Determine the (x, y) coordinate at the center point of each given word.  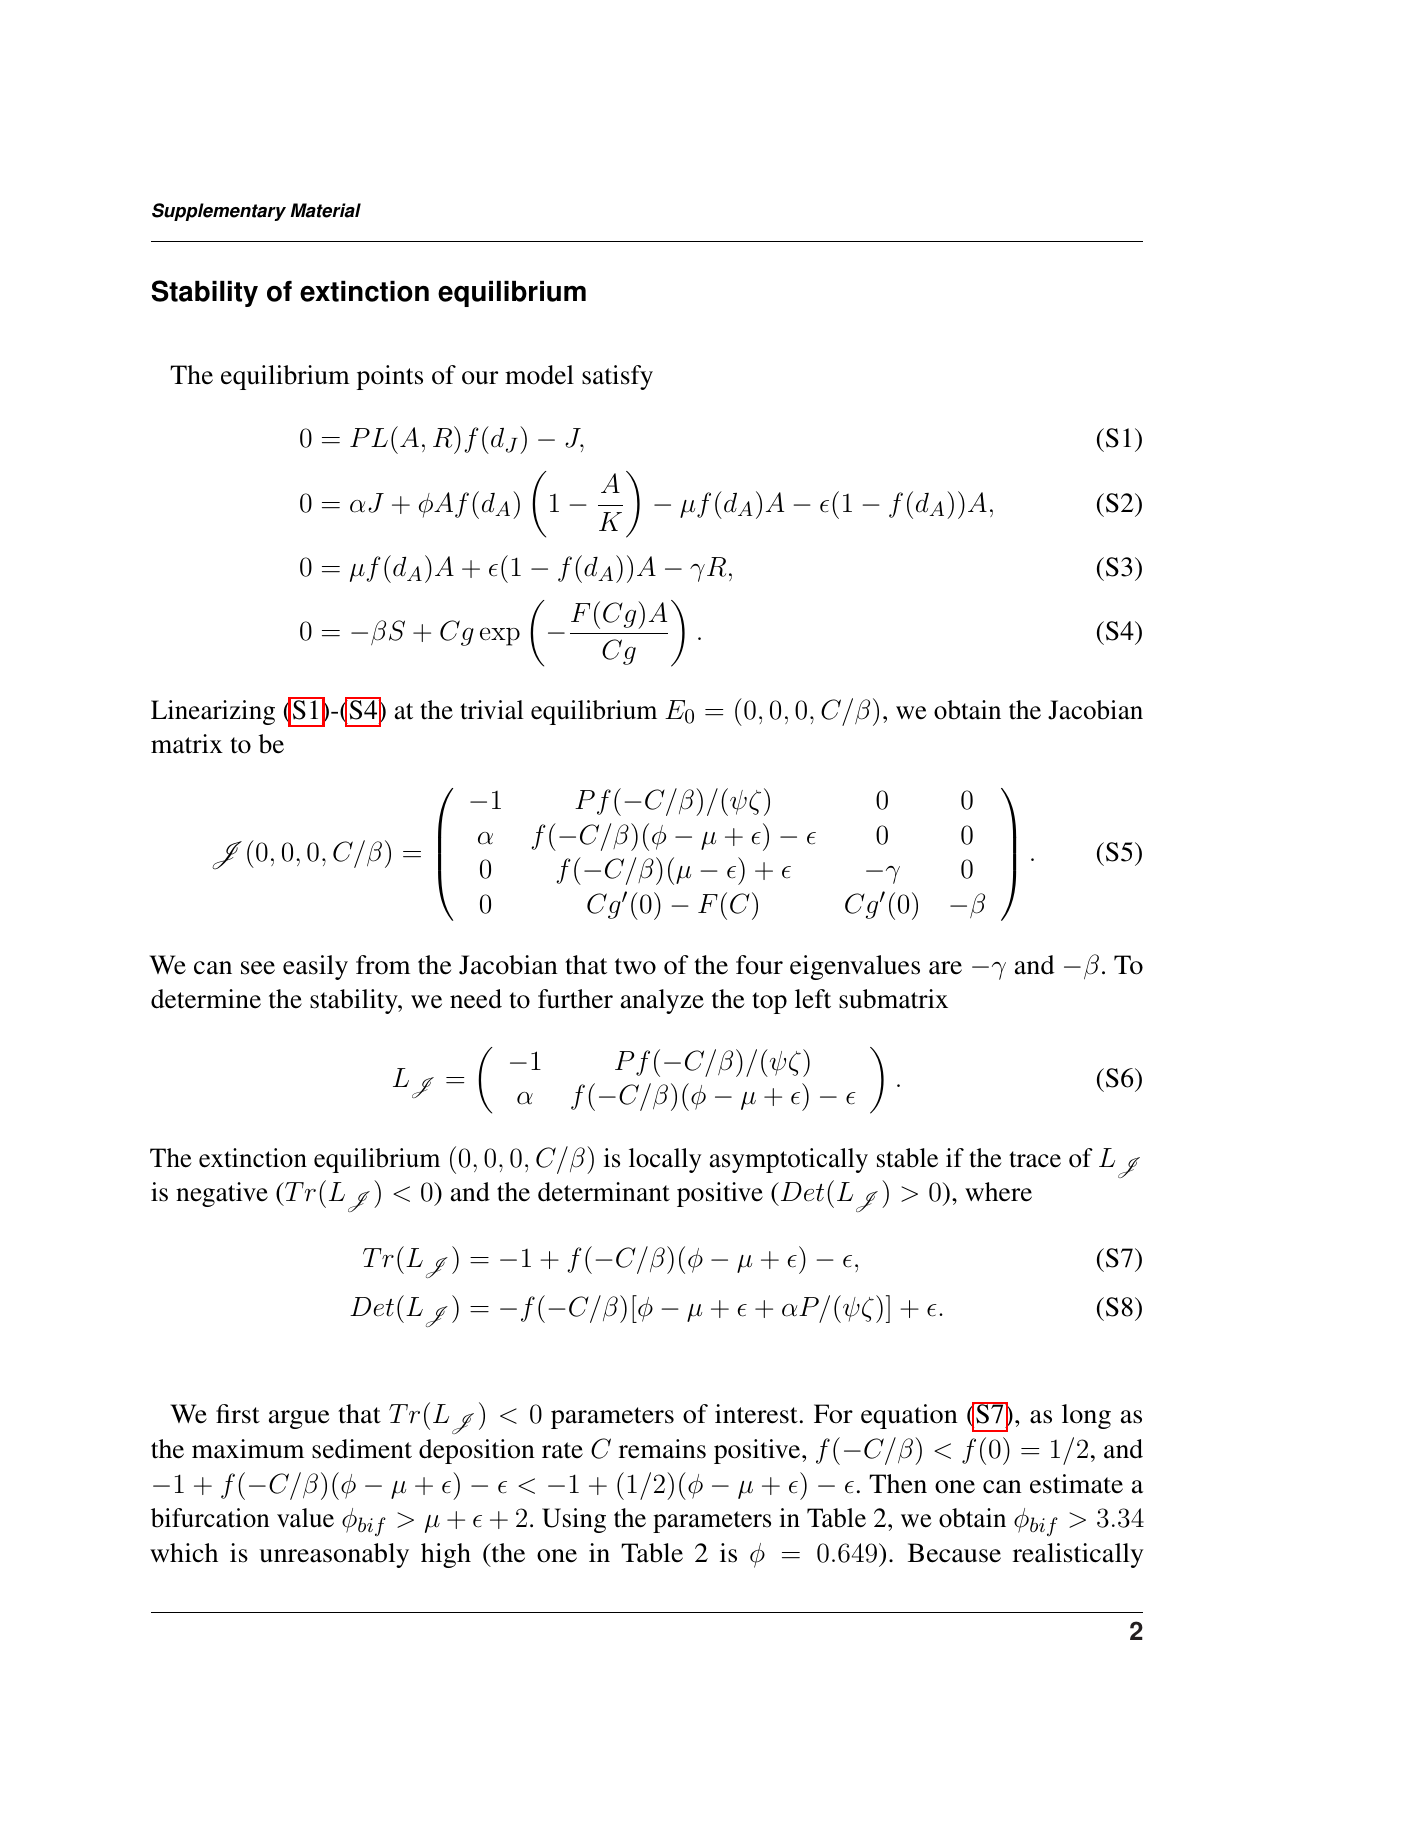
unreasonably (334, 1555)
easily (315, 967)
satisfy (617, 377)
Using (574, 1520)
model (539, 375)
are (945, 968)
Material (326, 210)
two (635, 966)
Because (954, 1553)
